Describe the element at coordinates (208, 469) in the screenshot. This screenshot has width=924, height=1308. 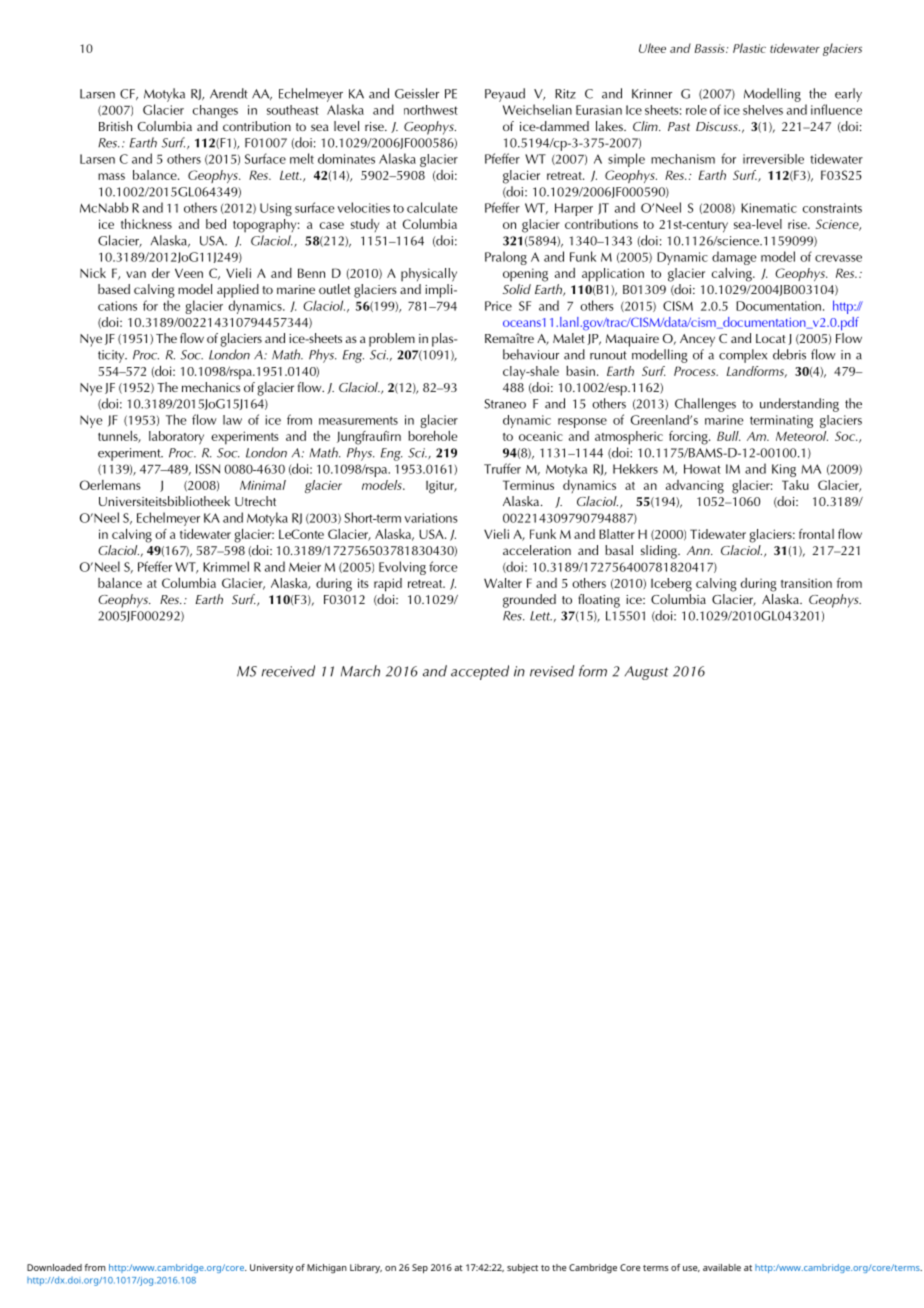
I see `ISSN` at that location.
